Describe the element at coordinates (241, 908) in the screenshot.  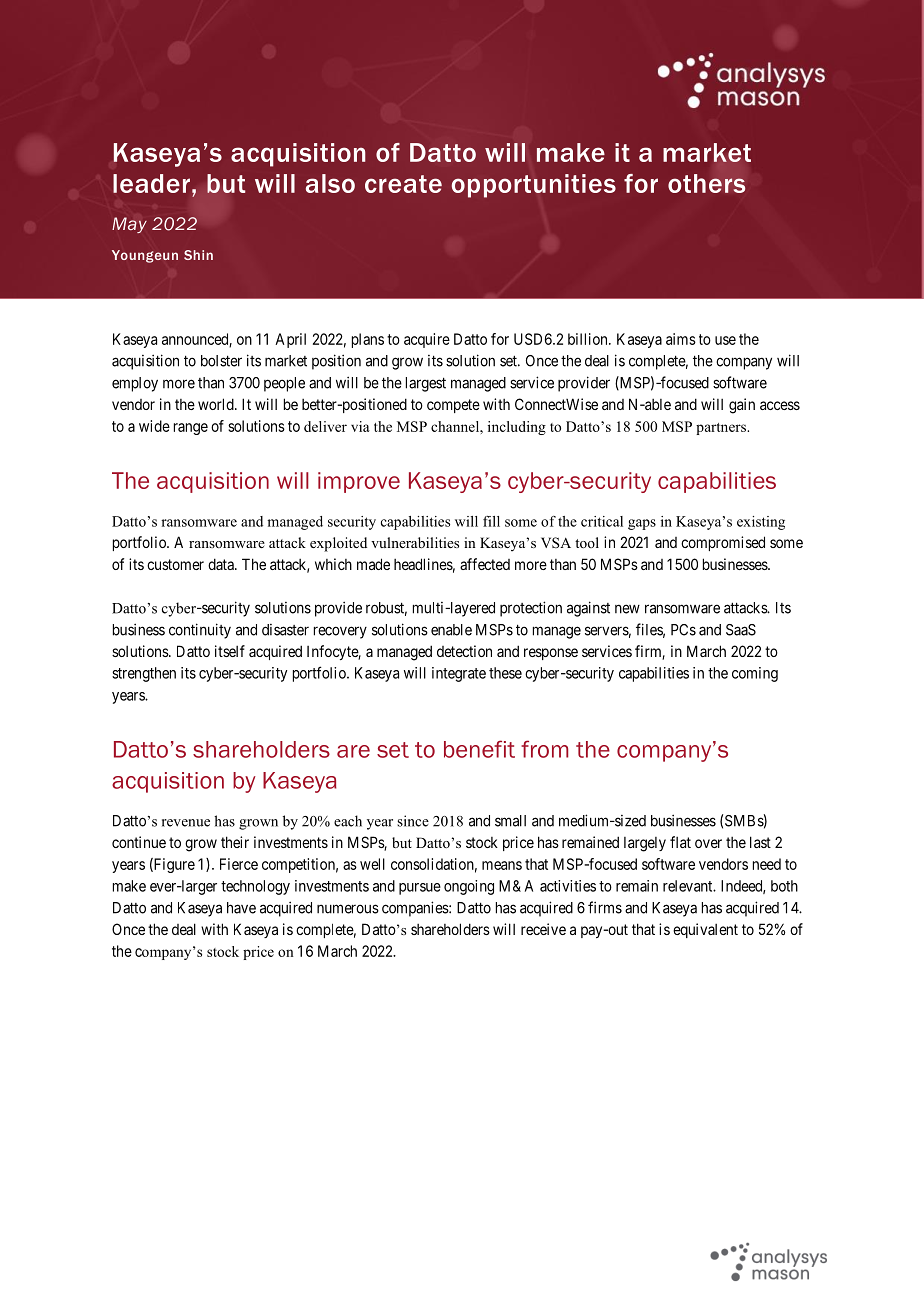
I see `have` at that location.
